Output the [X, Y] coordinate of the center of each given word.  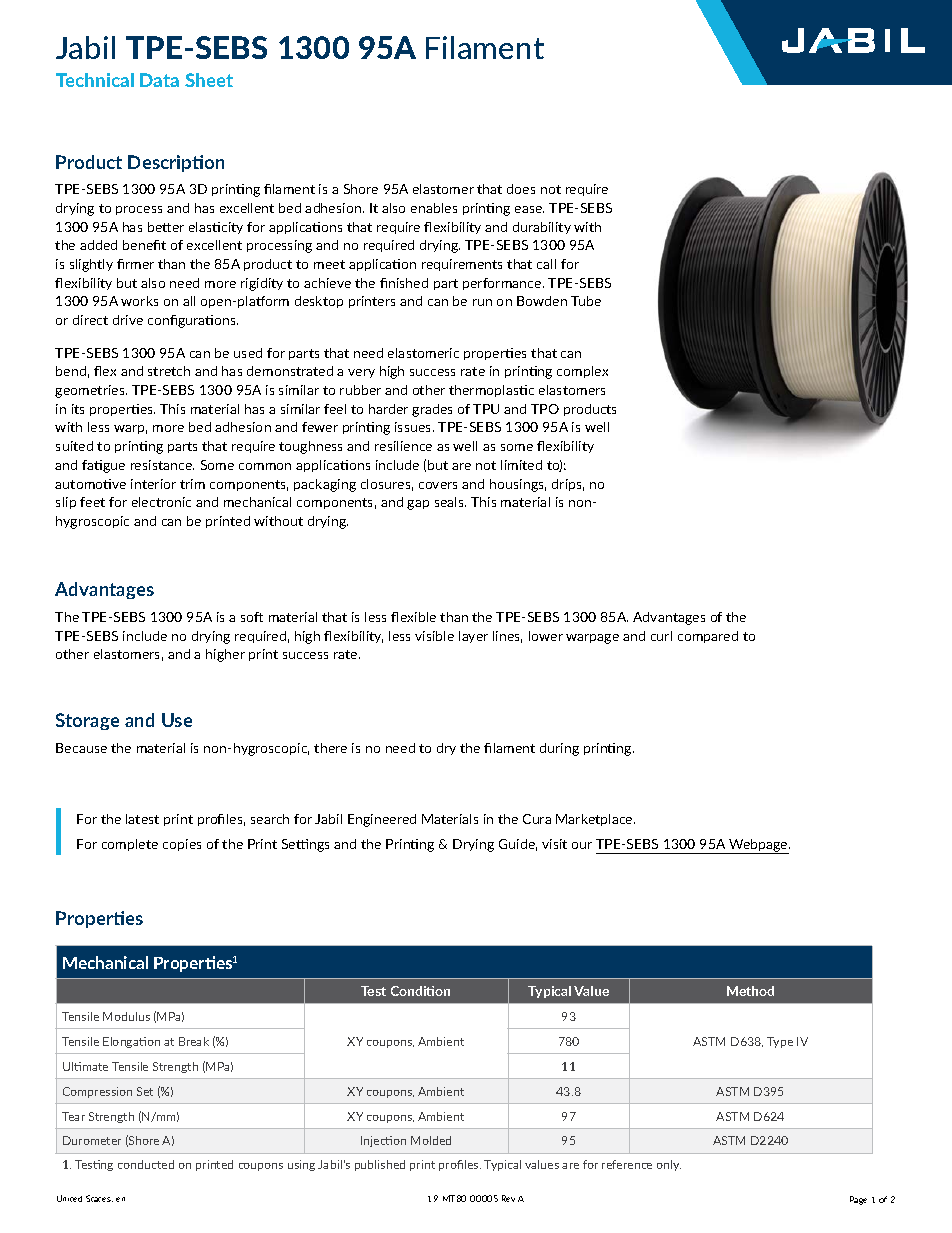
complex [582, 372]
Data [159, 80]
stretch [169, 371]
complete [130, 845]
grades [432, 410]
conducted [146, 1164]
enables [434, 208]
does [521, 189]
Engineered [382, 820]
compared [708, 637]
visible [434, 636]
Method [750, 991]
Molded [431, 1140]
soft [252, 617]
